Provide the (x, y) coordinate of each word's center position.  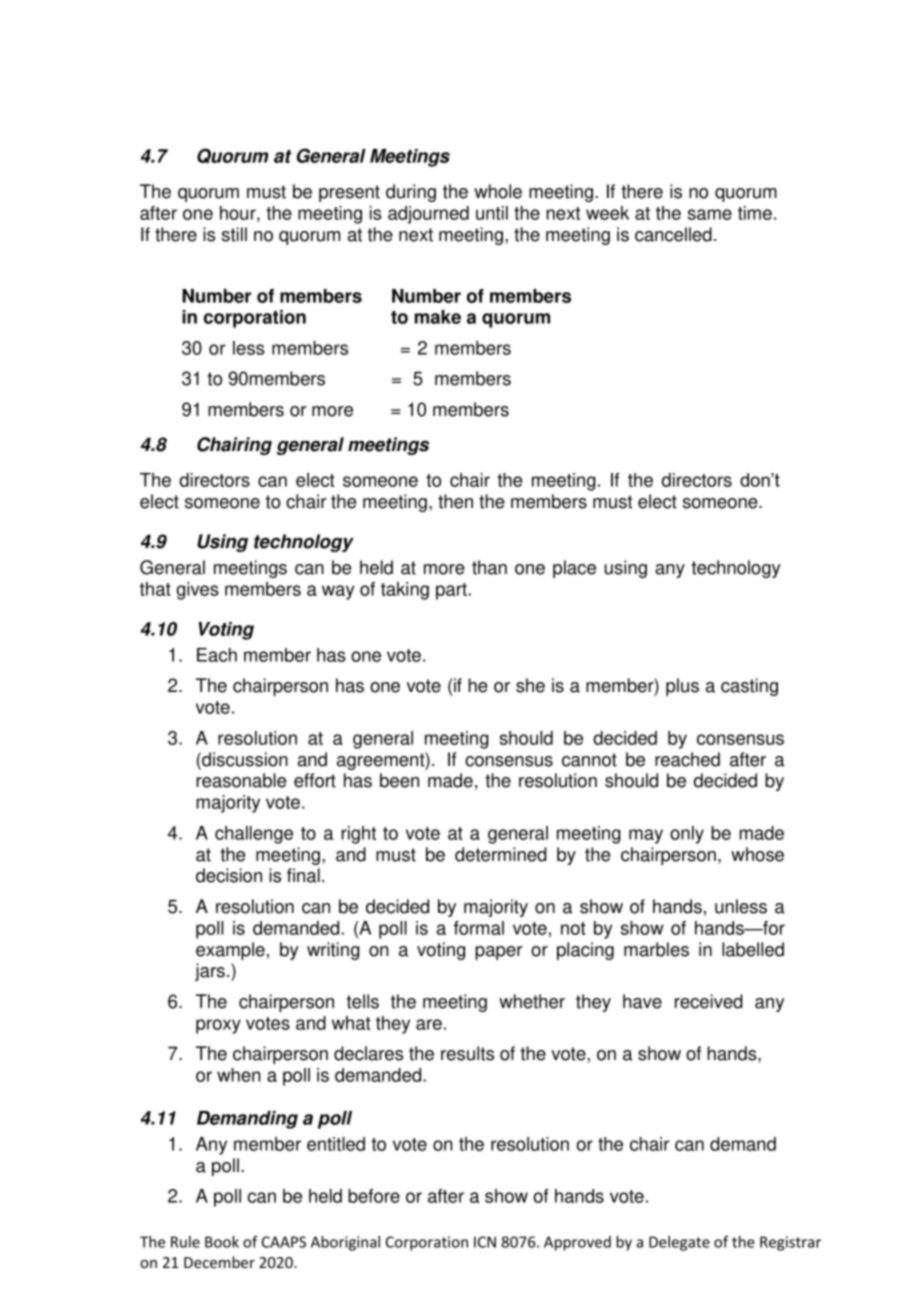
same (710, 214)
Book (222, 1242)
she (530, 685)
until (492, 213)
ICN (485, 1242)
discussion (244, 759)
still (234, 234)
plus (682, 687)
